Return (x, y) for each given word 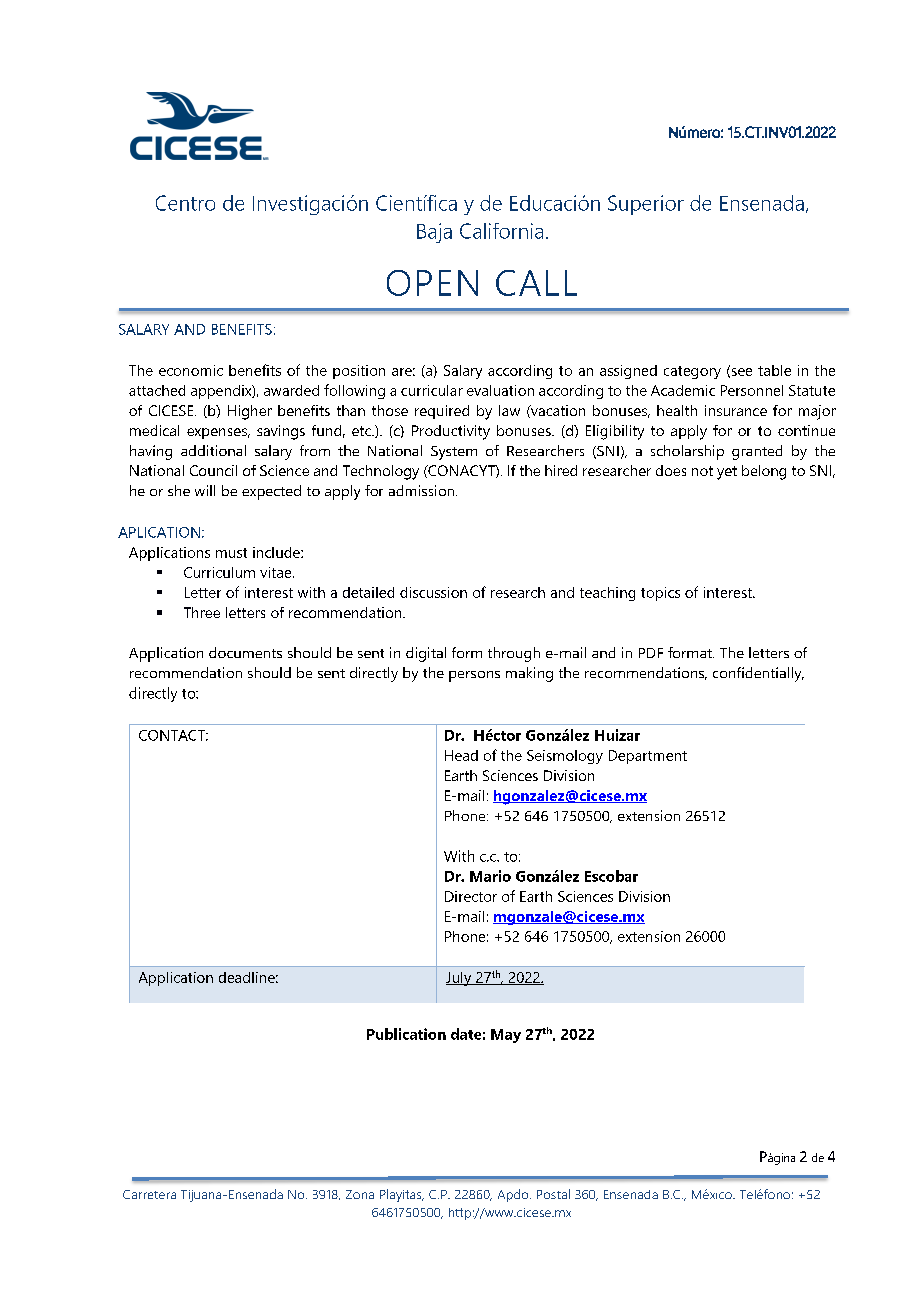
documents (245, 652)
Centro (185, 203)
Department (648, 757)
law (509, 410)
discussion (433, 592)
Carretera (149, 1194)
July (460, 979)
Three (202, 612)
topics (660, 594)
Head (461, 755)
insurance (736, 410)
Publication (406, 1034)
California (501, 231)
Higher (250, 412)
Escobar (611, 876)
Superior (646, 205)
